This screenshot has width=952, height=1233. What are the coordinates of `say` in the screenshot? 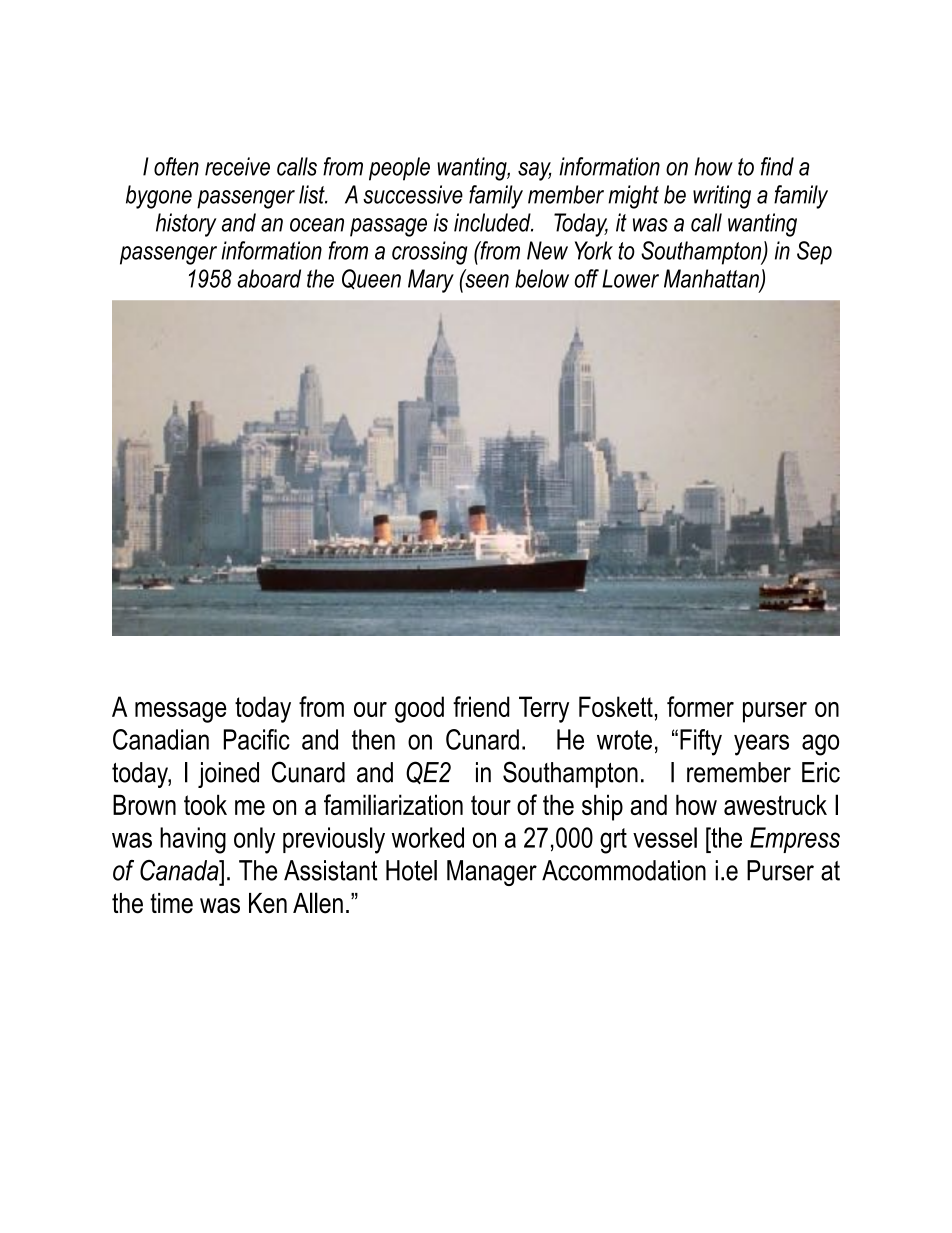 It's located at (534, 171).
